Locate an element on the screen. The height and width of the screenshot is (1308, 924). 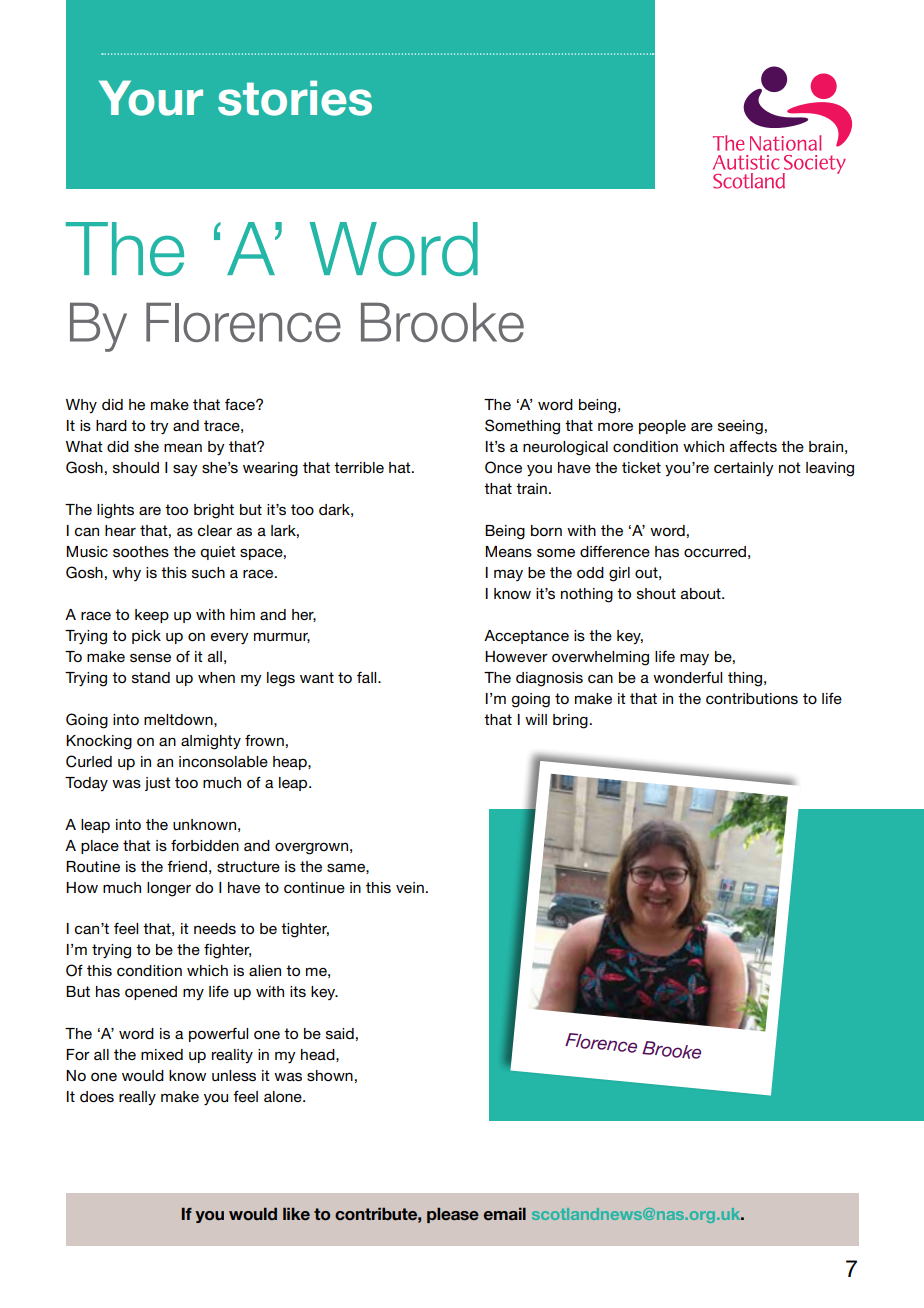
Your is located at coordinates (151, 98).
